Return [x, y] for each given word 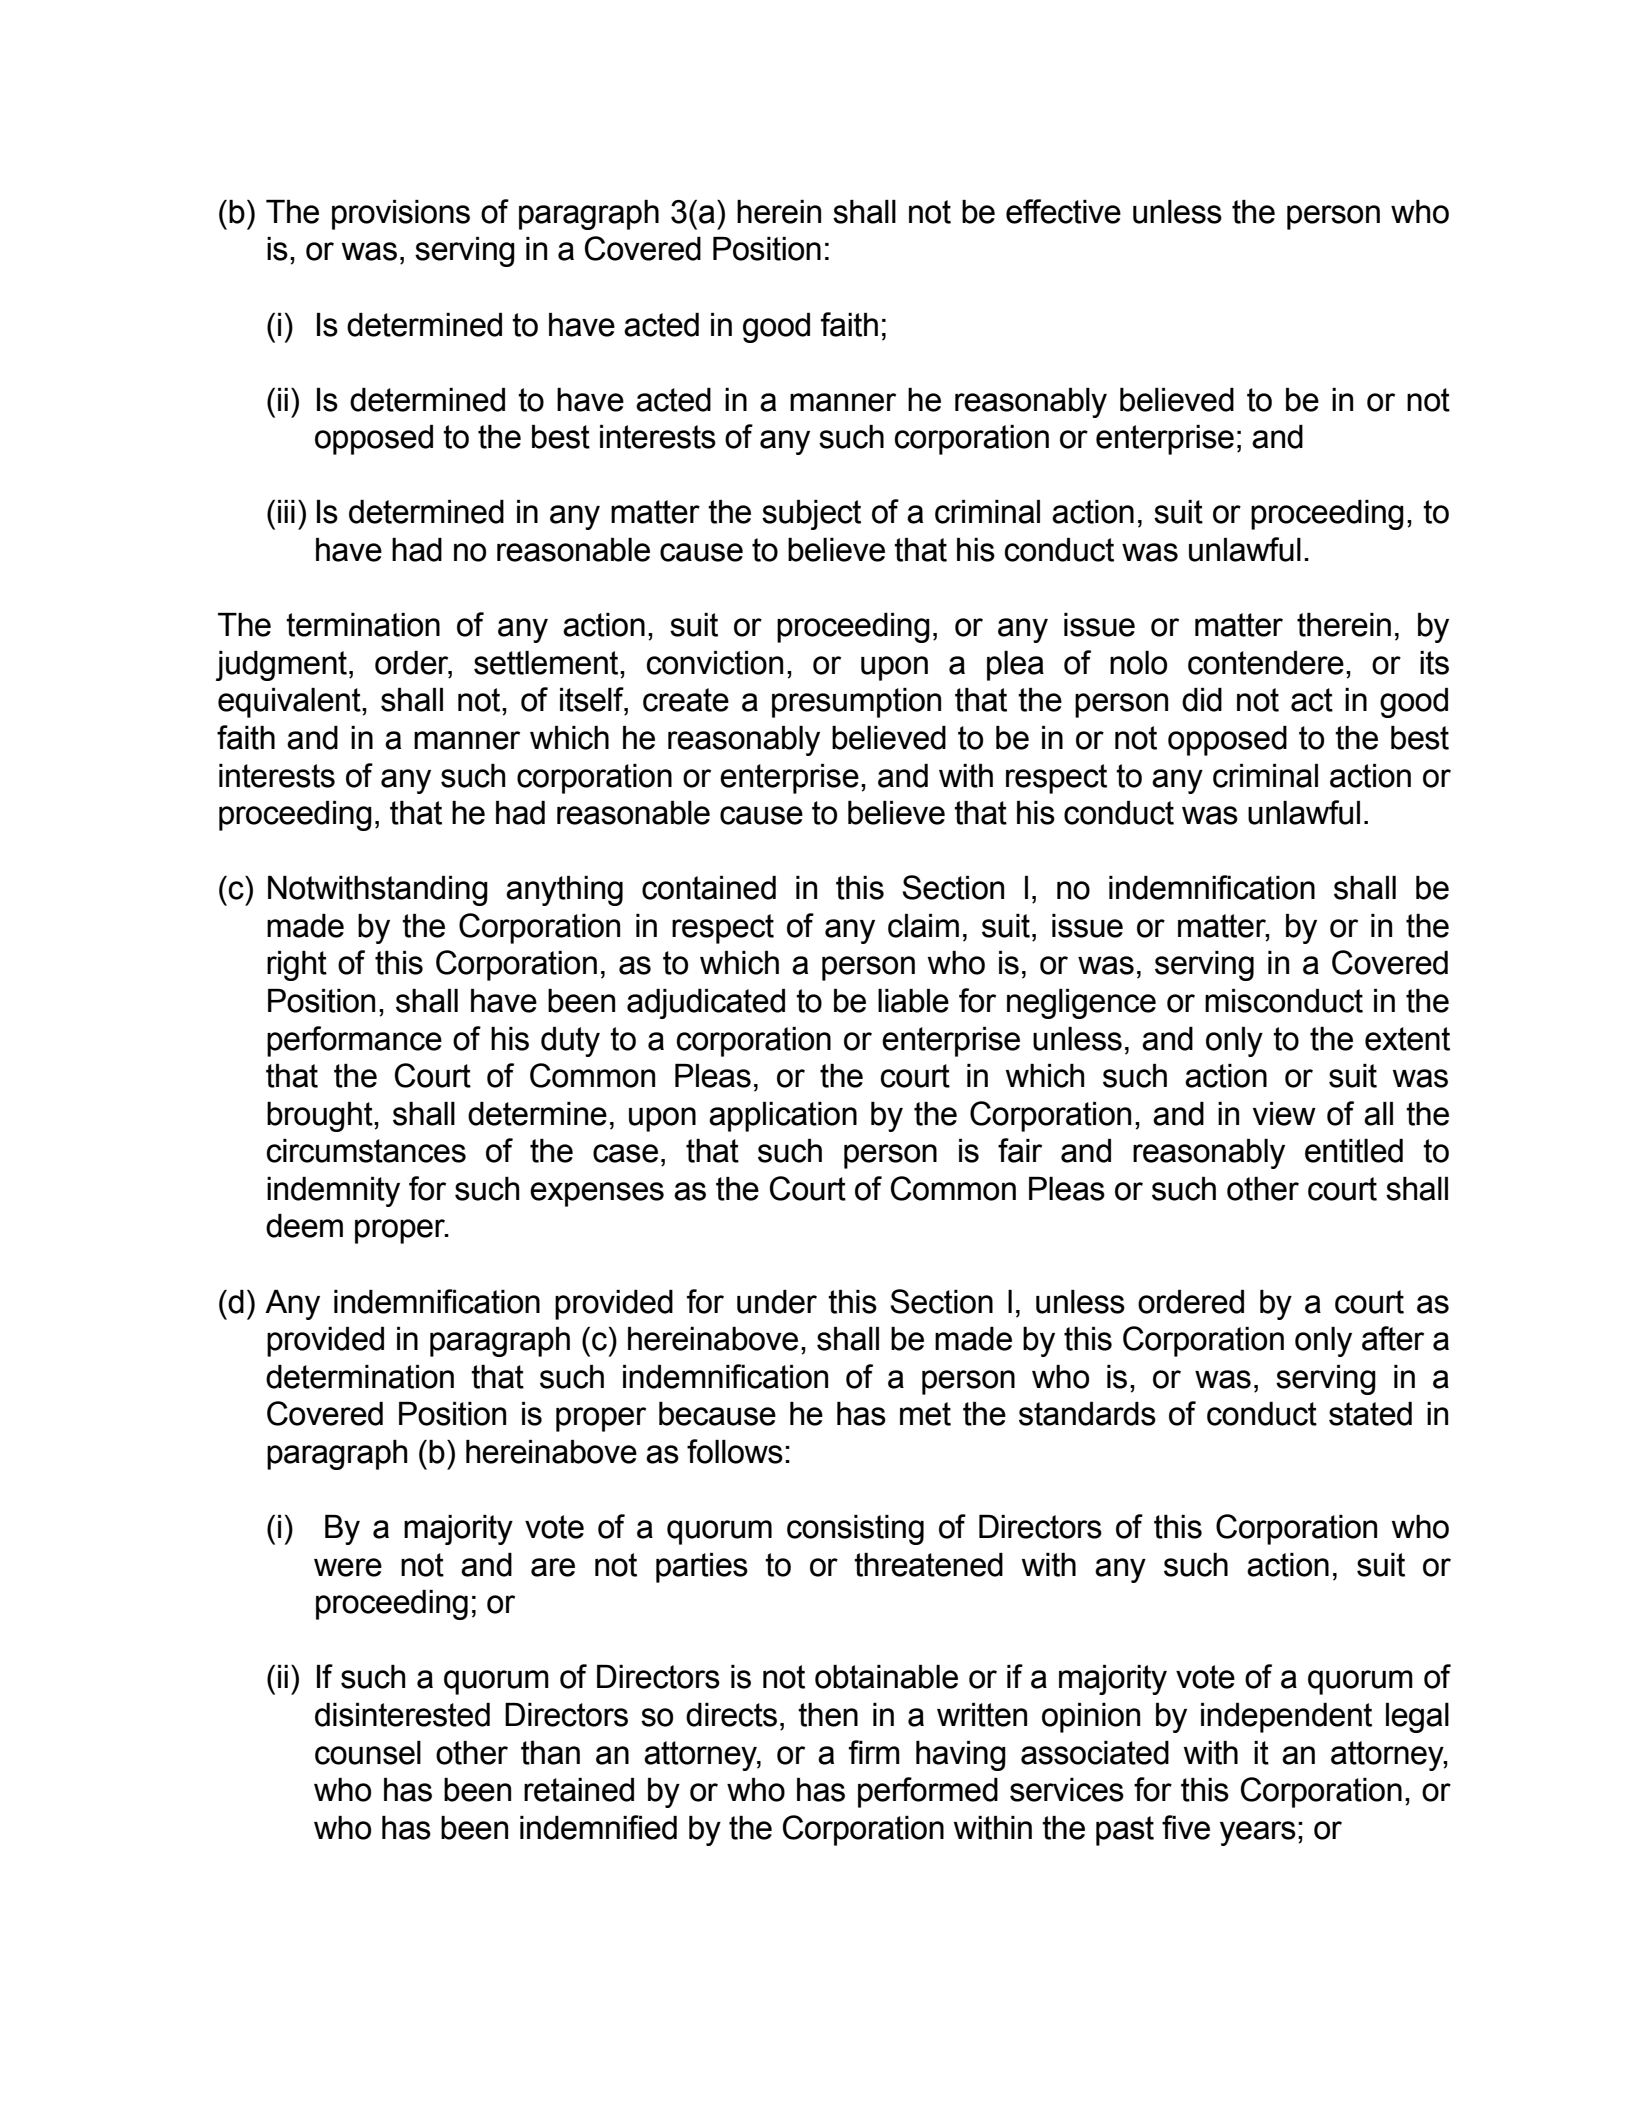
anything [564, 891]
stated [1370, 1414]
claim [923, 926]
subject [811, 515]
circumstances [366, 1151]
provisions [401, 215]
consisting [855, 1530]
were [348, 1567]
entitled [1354, 1151]
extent [1407, 1039]
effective [1063, 211]
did [1202, 700]
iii [286, 511]
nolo [1138, 663]
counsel [368, 1753]
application [783, 1117]
